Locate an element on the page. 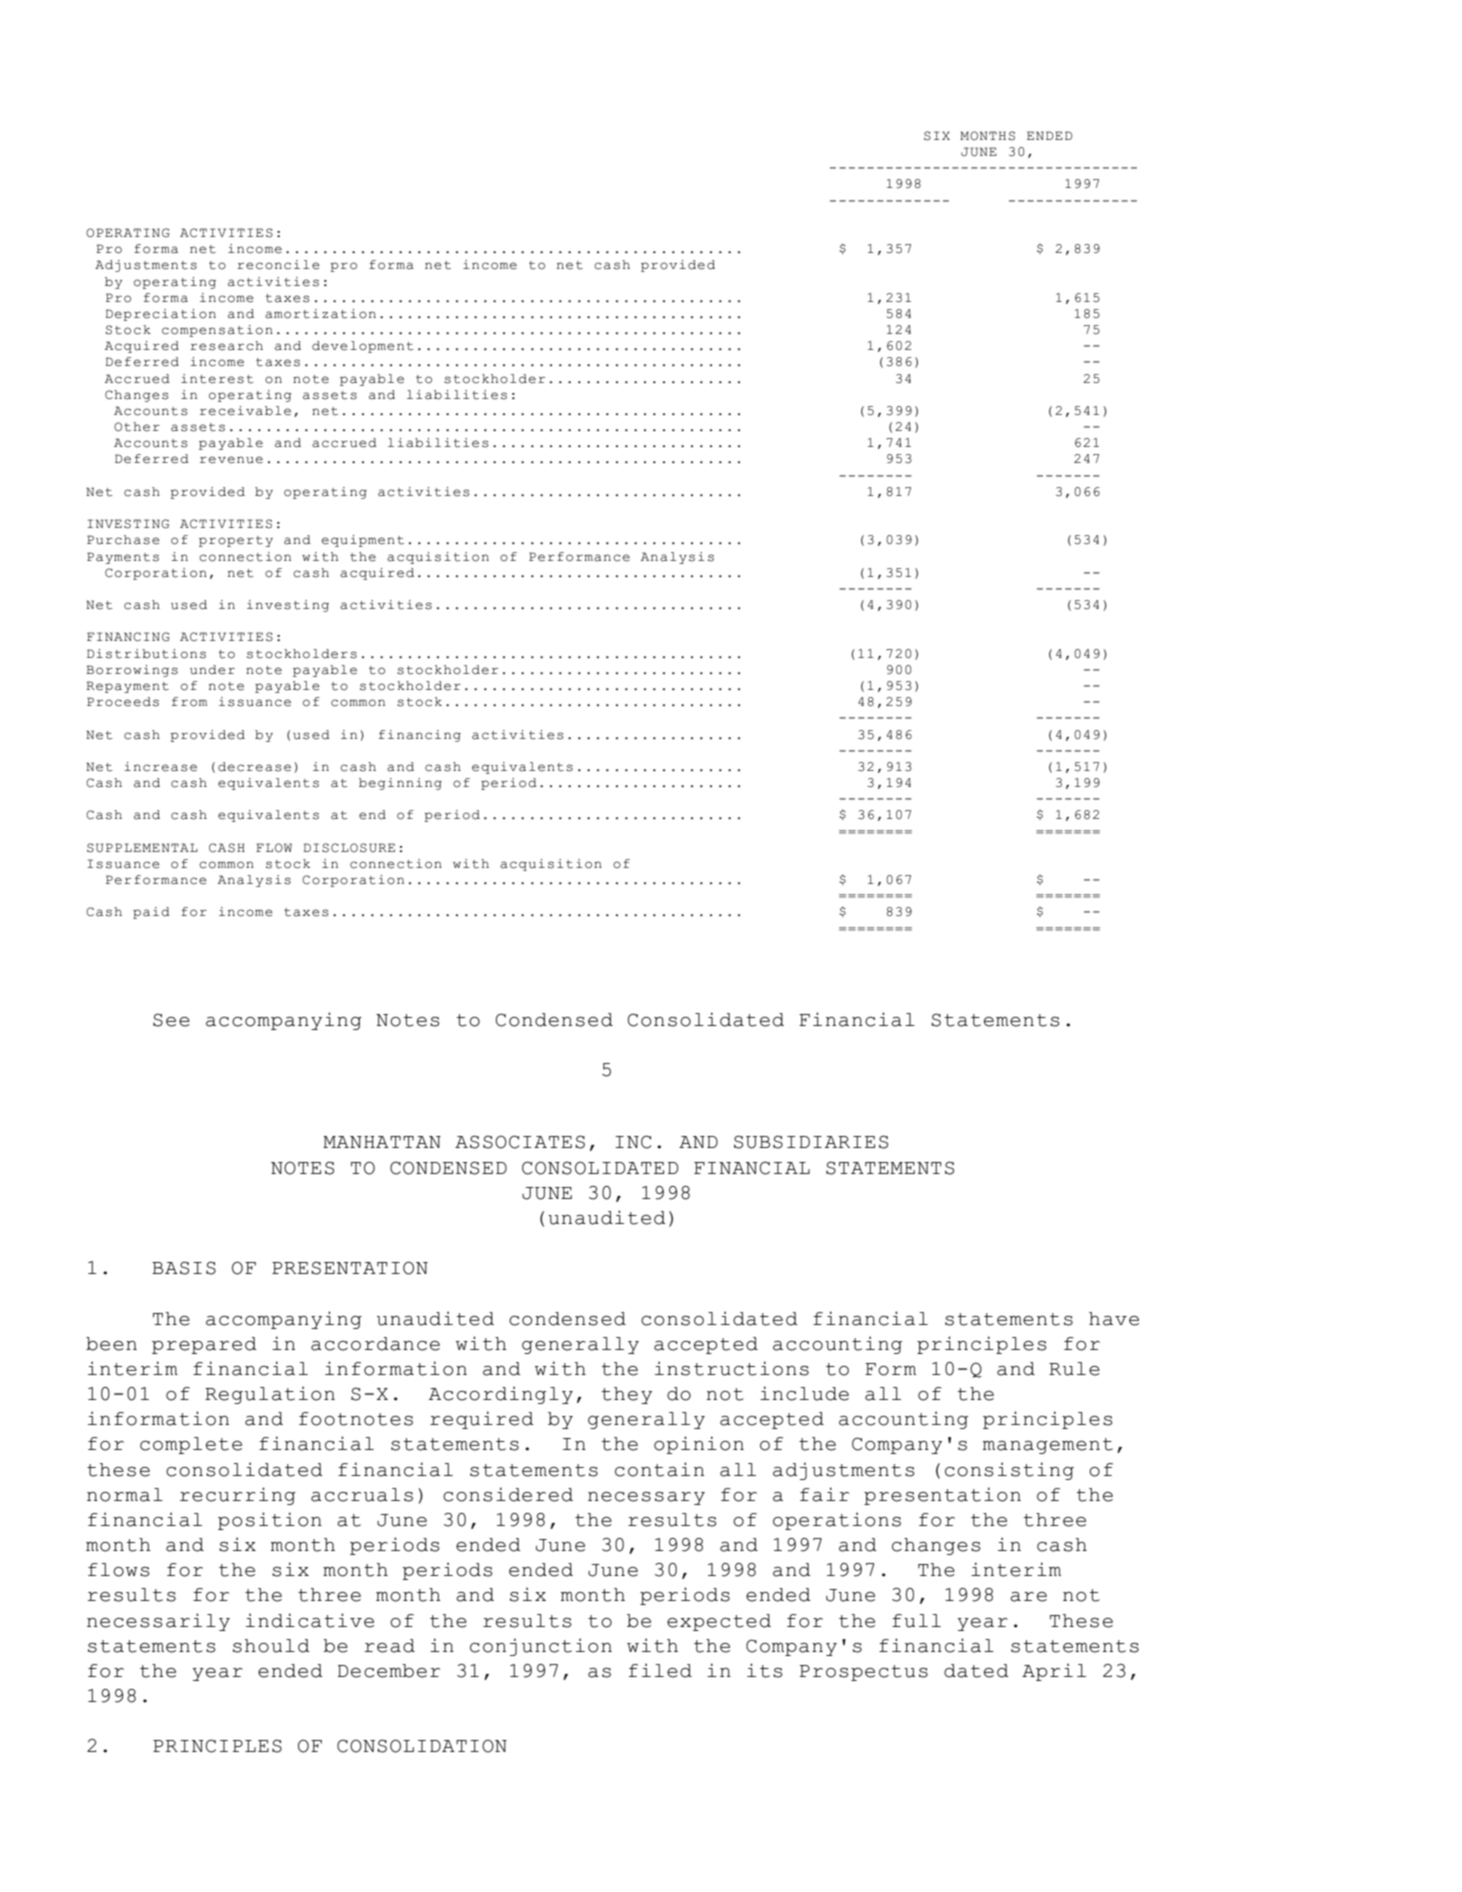 The height and width of the image is (1892, 1462). ASSOCIATES is located at coordinates (520, 1142).
